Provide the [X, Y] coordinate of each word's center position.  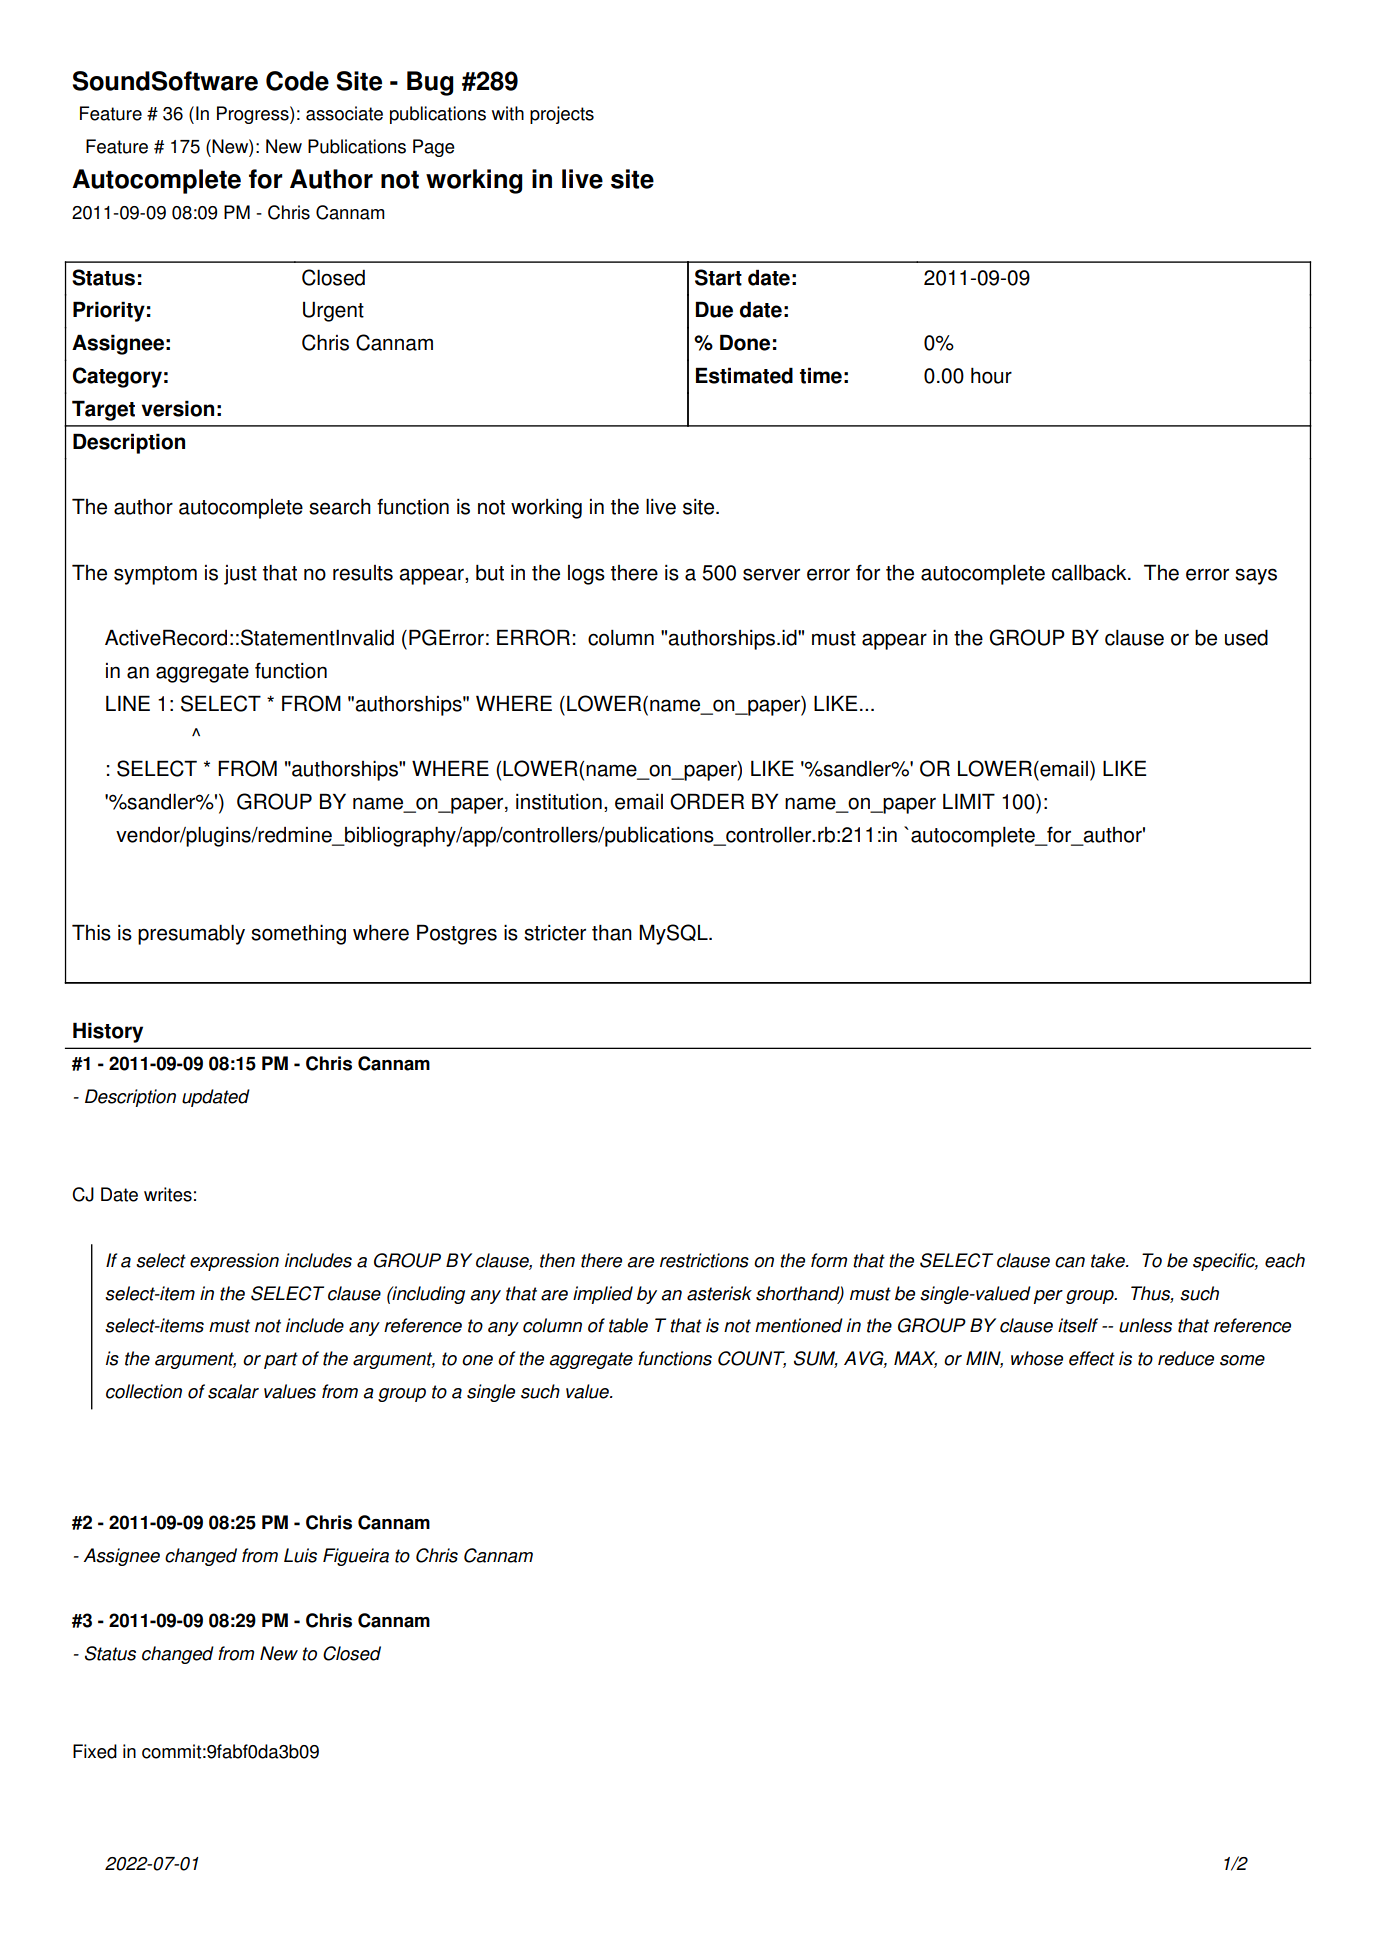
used [1246, 637]
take [1109, 1260]
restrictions [704, 1260]
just [240, 575]
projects [562, 115]
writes [168, 1194]
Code [297, 81]
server [771, 574]
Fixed [95, 1751]
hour [991, 375]
